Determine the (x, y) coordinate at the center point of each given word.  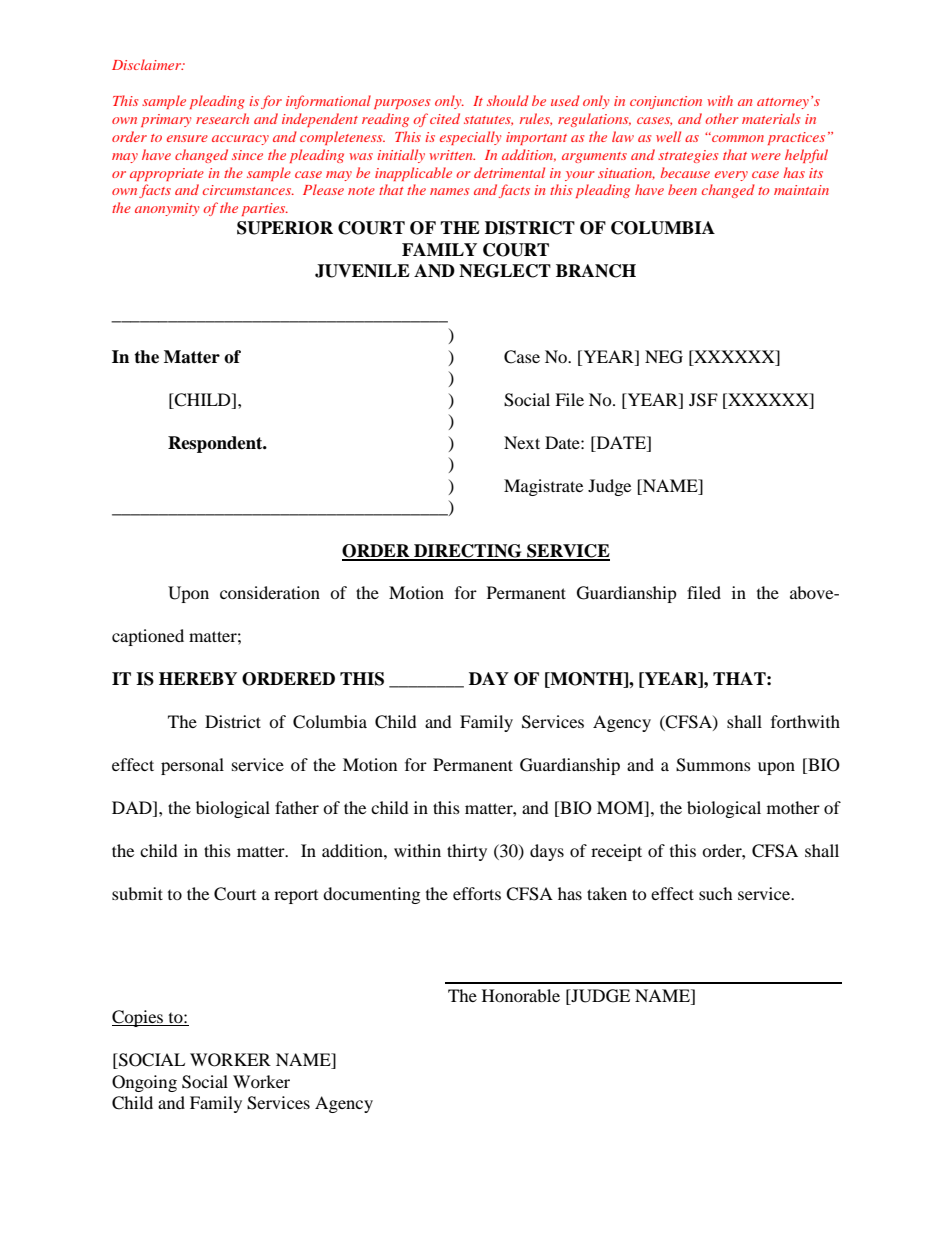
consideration (270, 592)
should (508, 100)
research (222, 118)
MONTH (586, 680)
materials (771, 118)
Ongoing (144, 1083)
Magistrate (543, 487)
